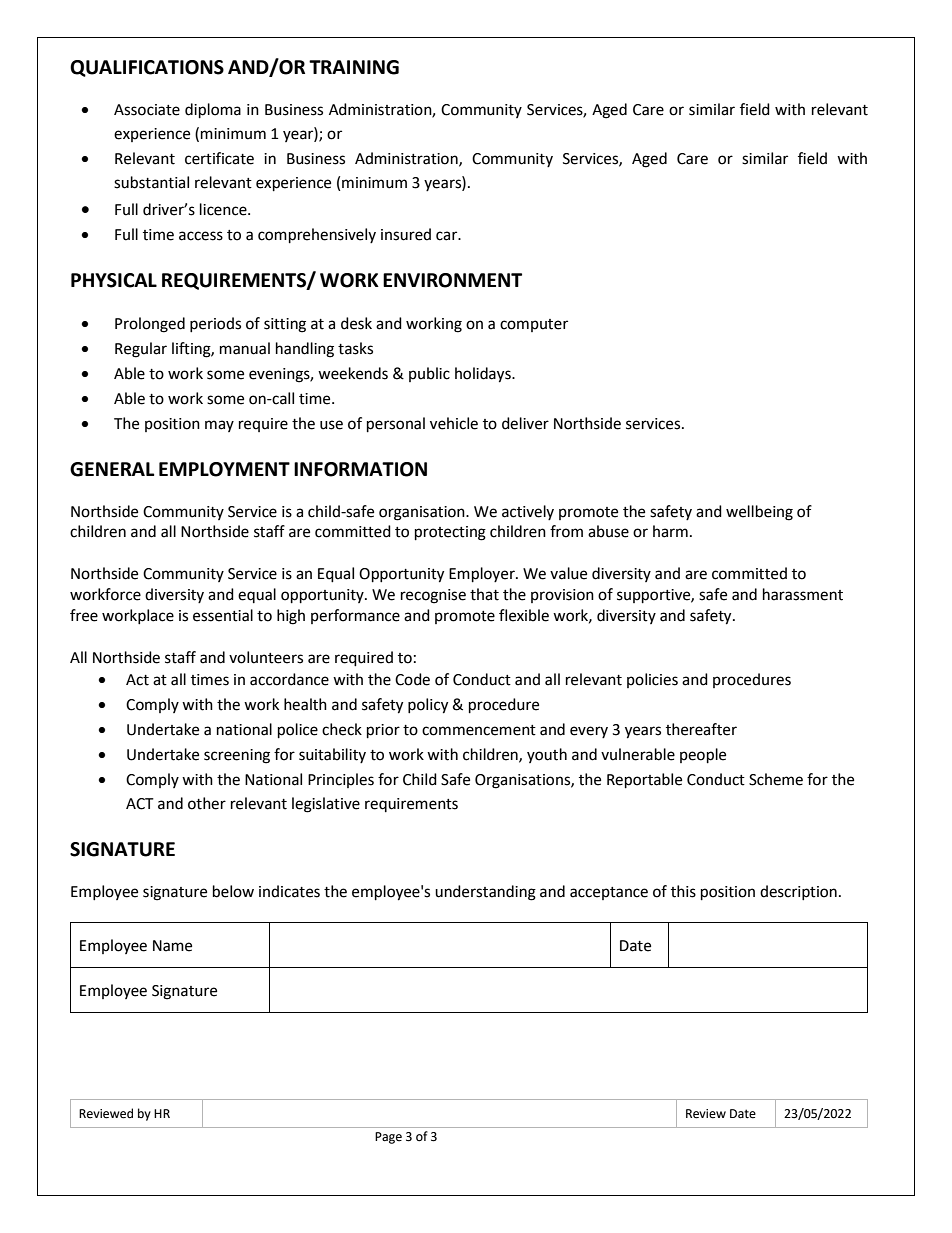  I want to click on TRAINING, so click(354, 67).
